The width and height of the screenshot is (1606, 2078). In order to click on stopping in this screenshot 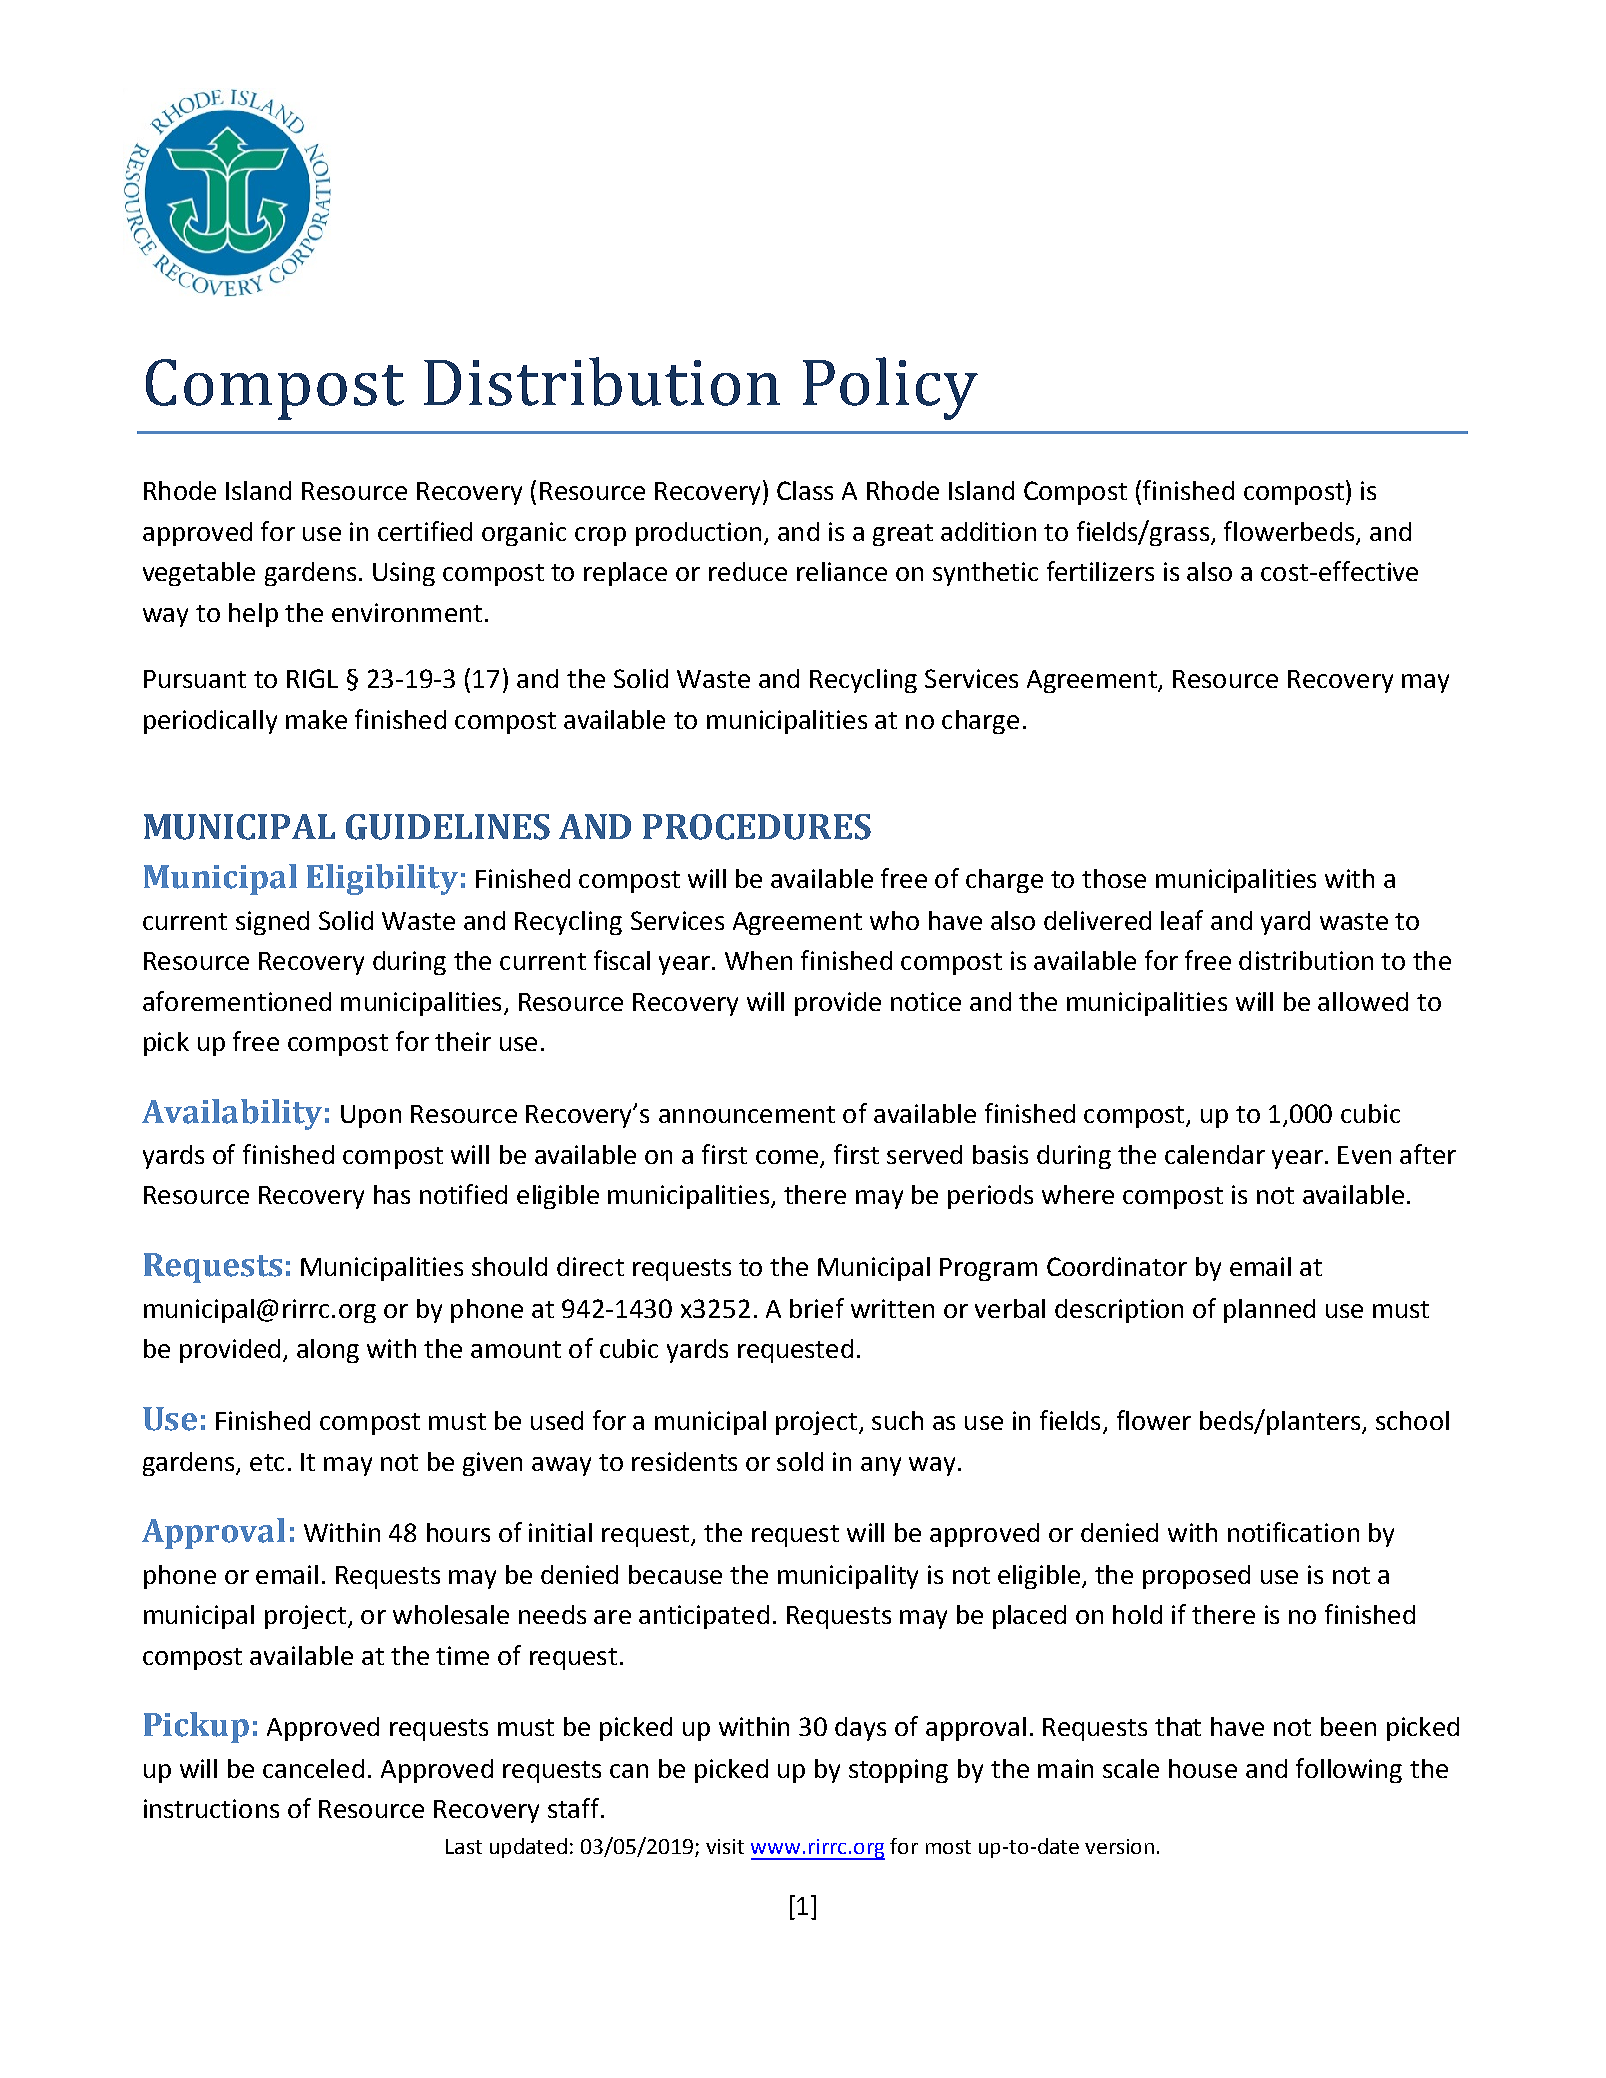, I will do `click(898, 1771)`.
